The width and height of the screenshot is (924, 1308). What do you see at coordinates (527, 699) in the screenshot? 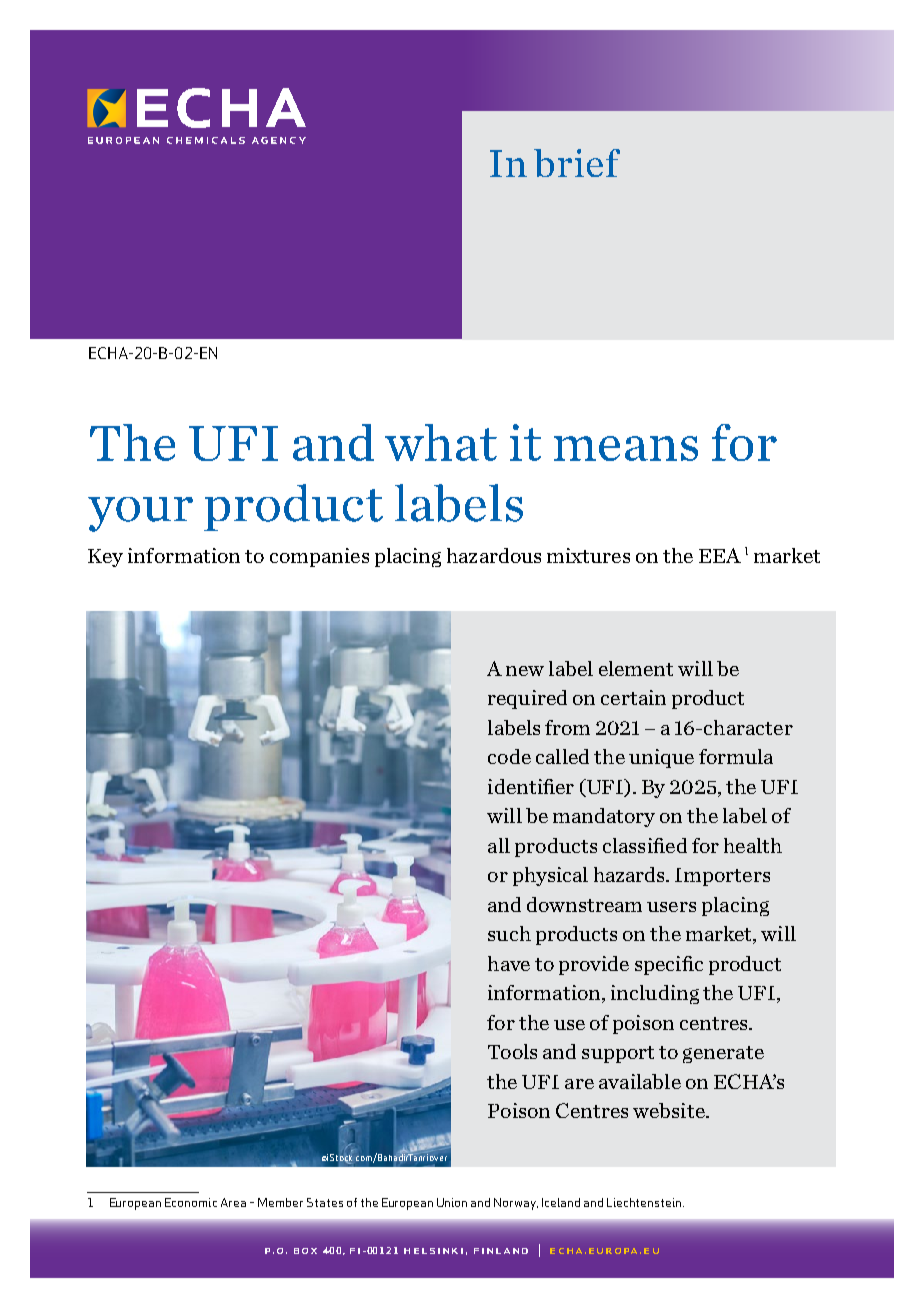
I see `required` at bounding box center [527, 699].
